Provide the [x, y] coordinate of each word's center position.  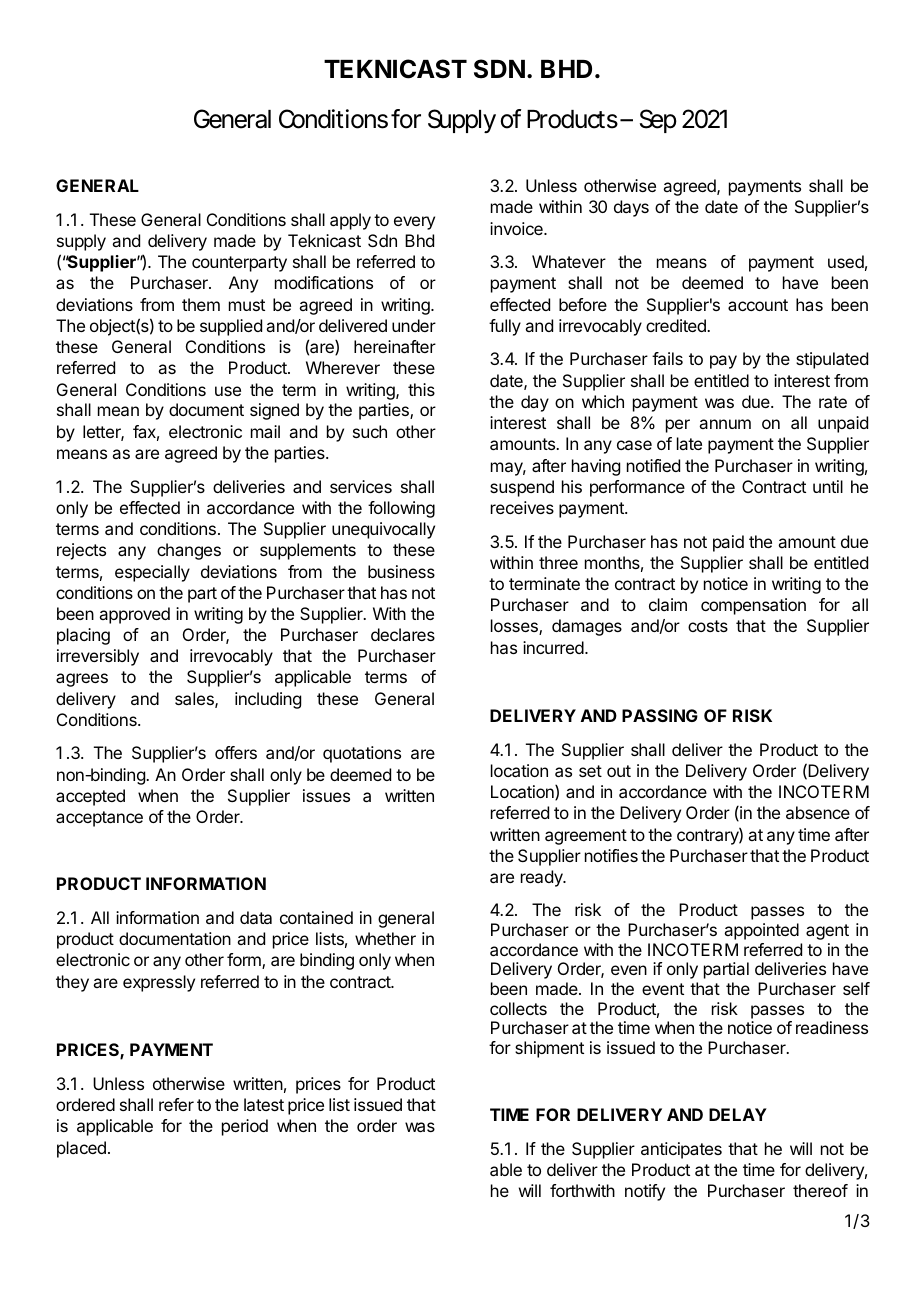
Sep [658, 121]
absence [818, 812]
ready [543, 878]
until [828, 486]
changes [189, 551]
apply [350, 221]
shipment [549, 1049]
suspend [522, 488]
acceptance [99, 819]
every [414, 223]
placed [81, 1149]
